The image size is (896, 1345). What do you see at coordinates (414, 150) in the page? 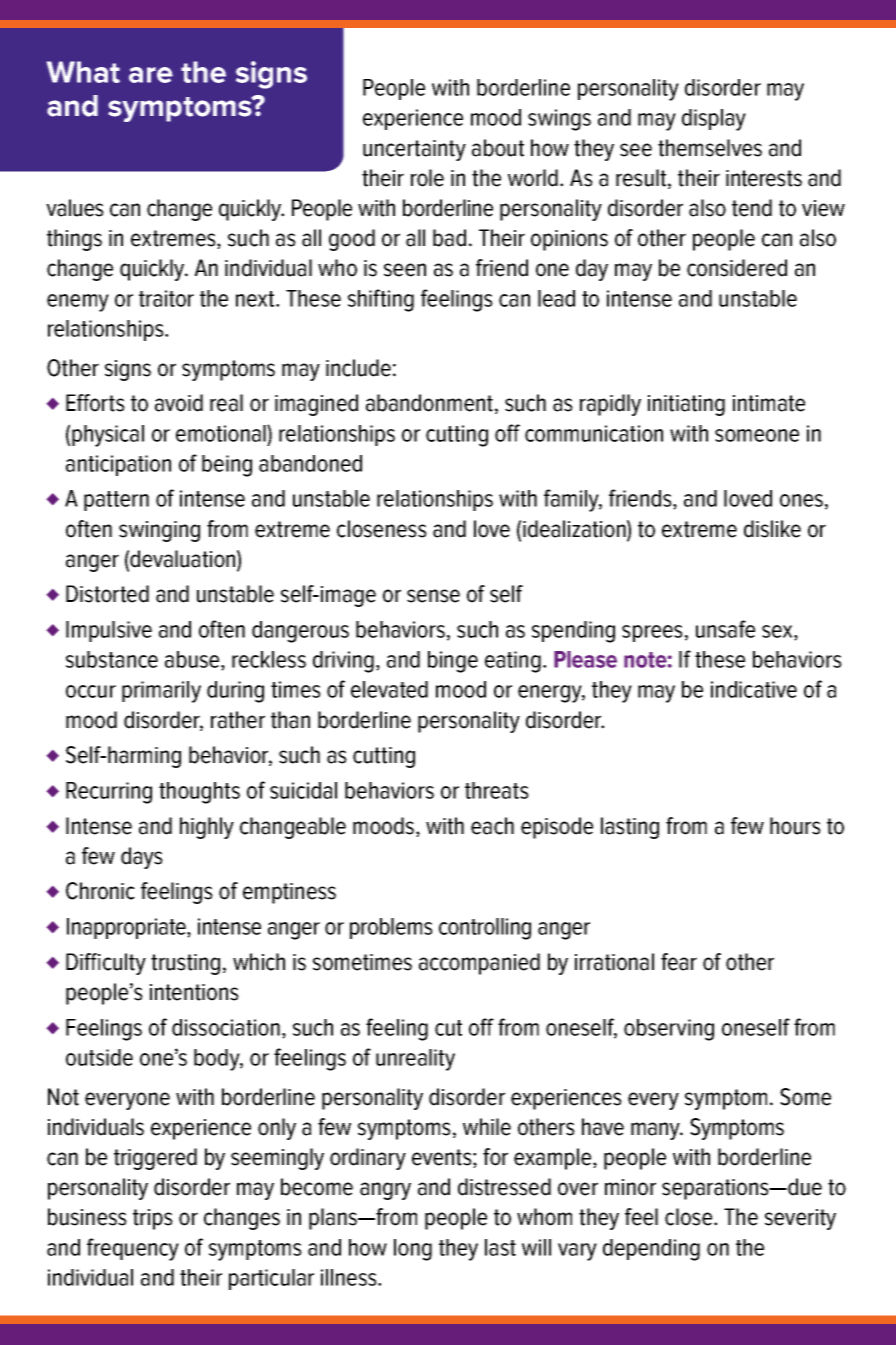
I see `uncertainty` at bounding box center [414, 150].
